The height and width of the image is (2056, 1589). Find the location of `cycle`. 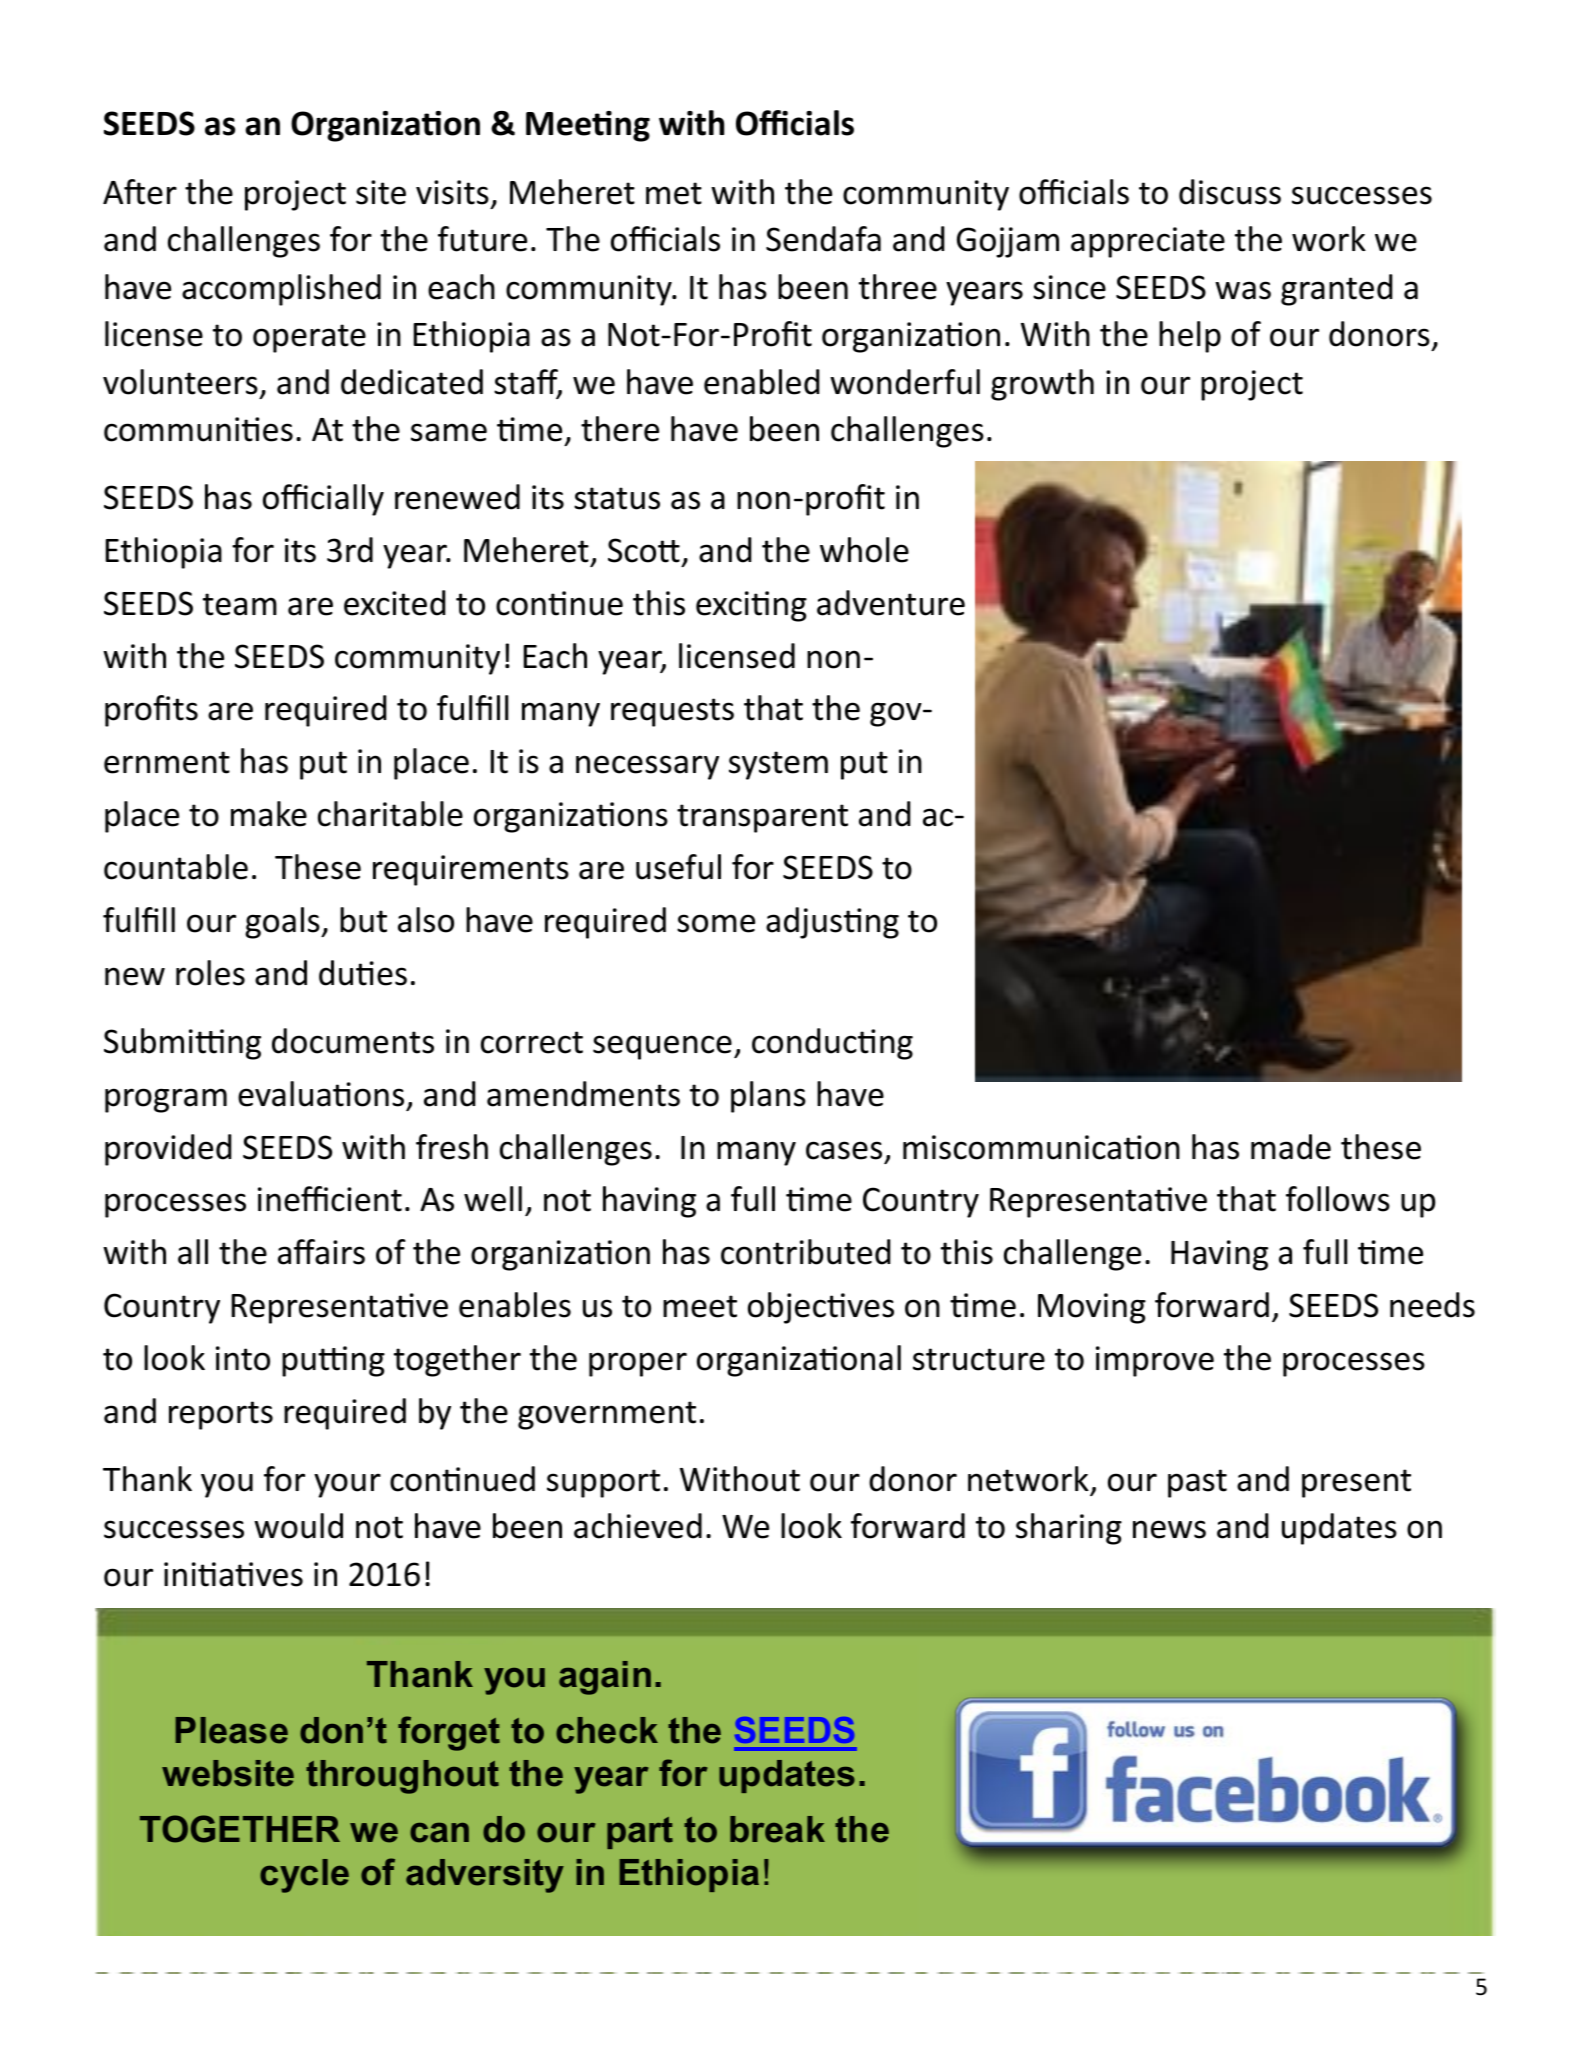

cycle is located at coordinates (304, 1876).
